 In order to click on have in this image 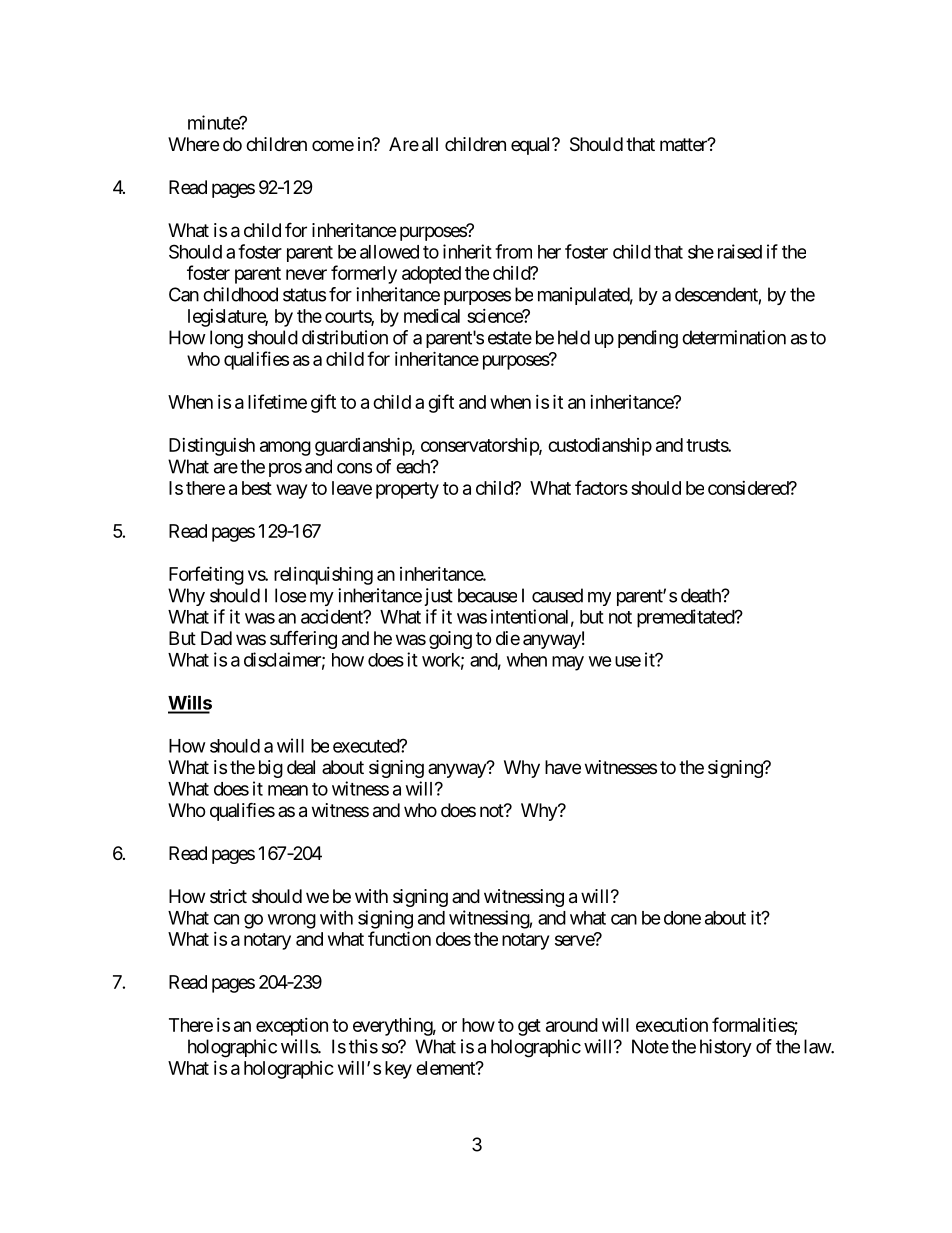, I will do `click(563, 767)`.
